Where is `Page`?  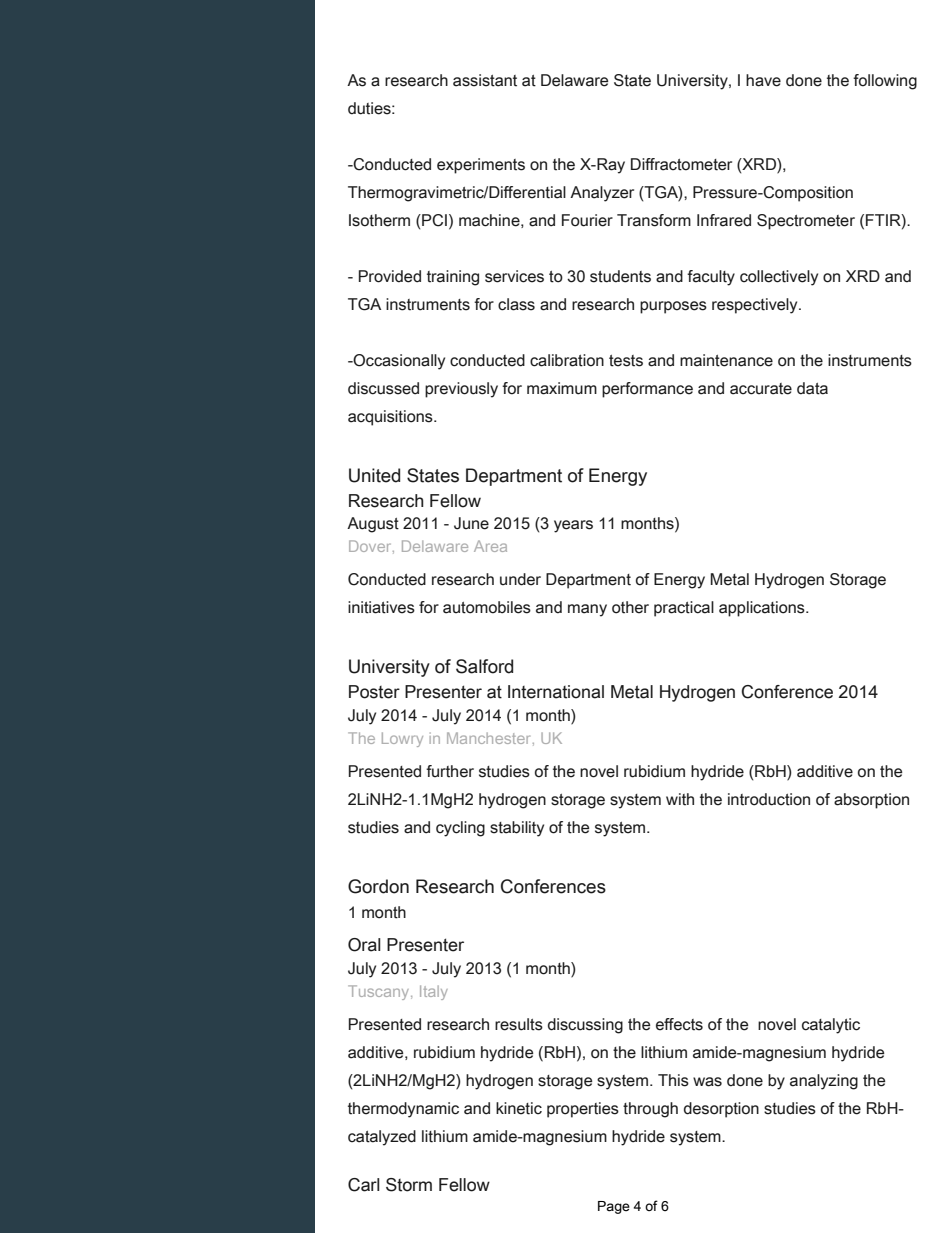 Page is located at coordinates (614, 1207).
